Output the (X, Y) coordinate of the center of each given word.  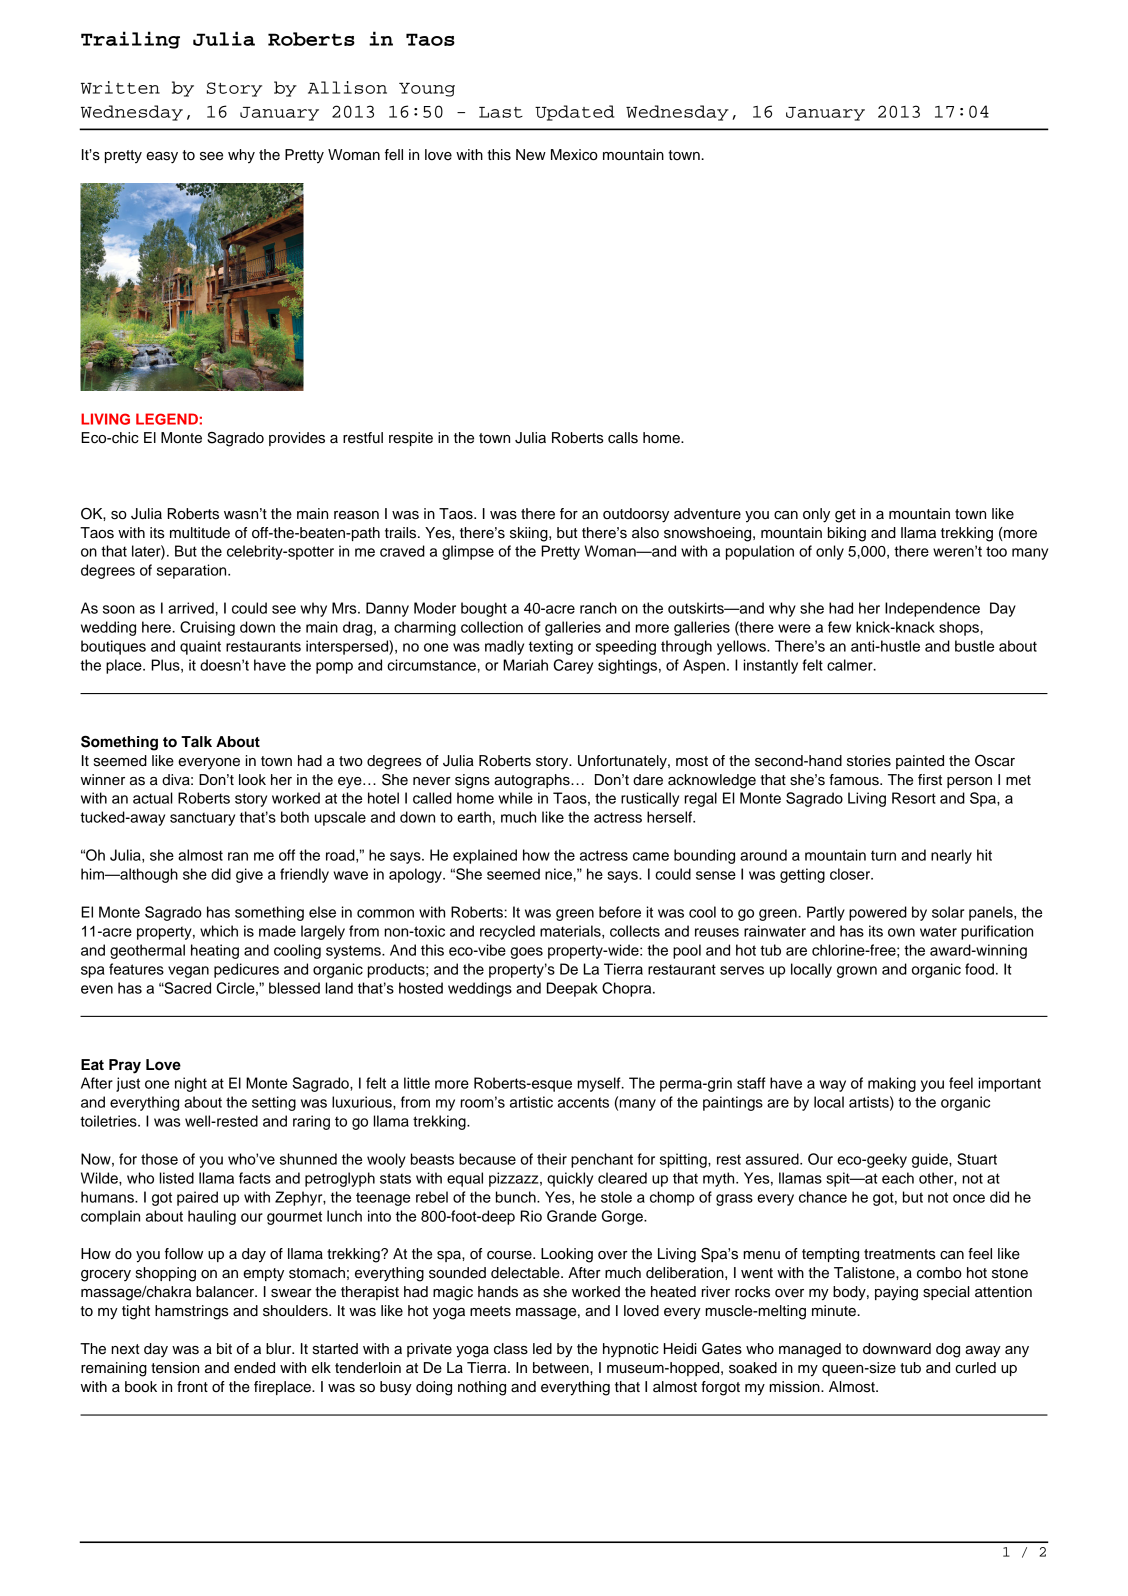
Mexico (574, 155)
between (562, 1368)
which (219, 931)
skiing (530, 534)
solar (948, 912)
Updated (575, 113)
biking (847, 534)
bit (224, 1349)
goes (526, 953)
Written (120, 87)
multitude (200, 533)
